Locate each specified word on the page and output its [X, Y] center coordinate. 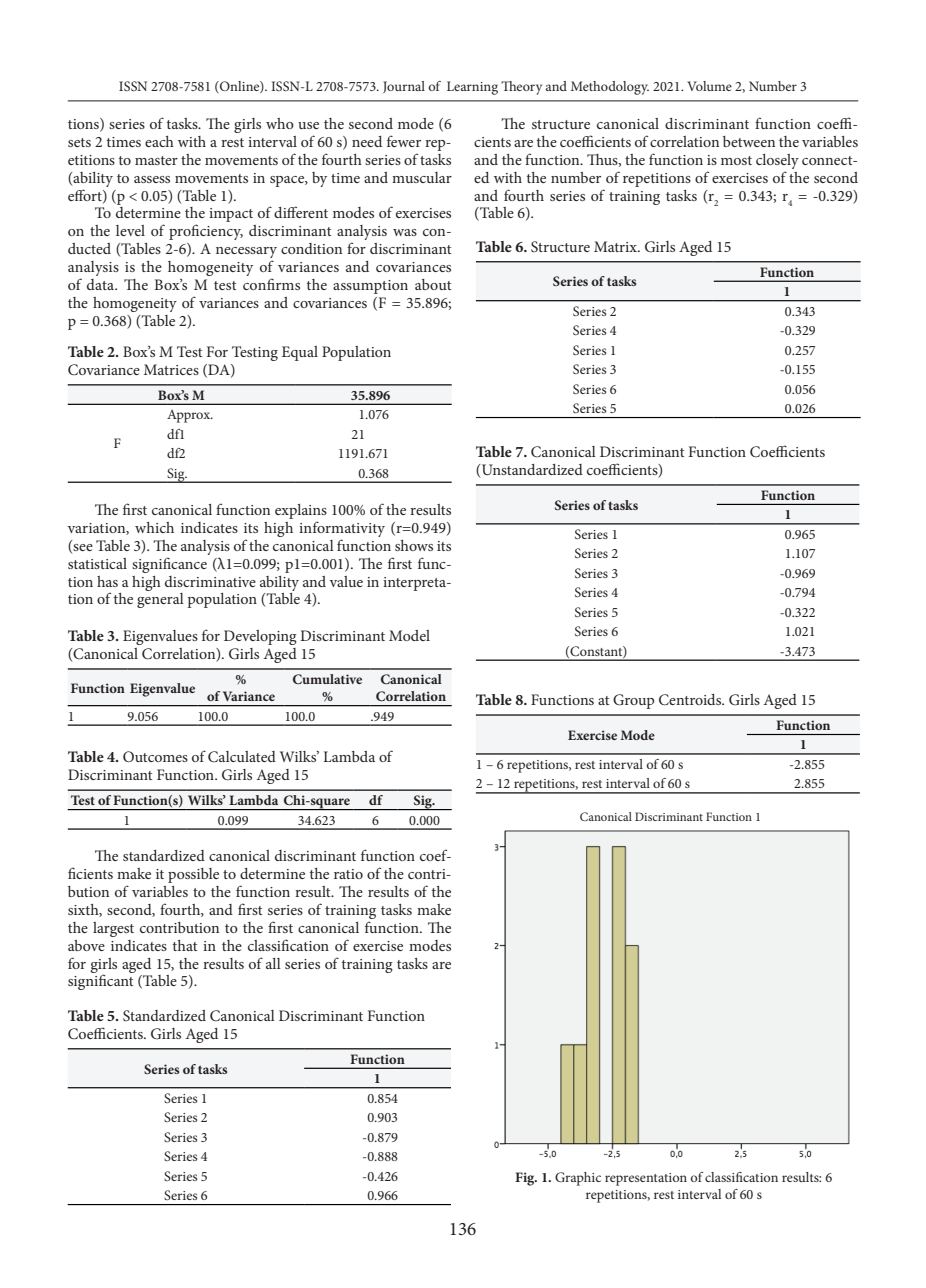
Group [633, 701]
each [159, 141]
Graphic [578, 1179]
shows [414, 545]
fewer [404, 141]
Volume [709, 86]
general [160, 600]
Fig [526, 1179]
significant [100, 982]
